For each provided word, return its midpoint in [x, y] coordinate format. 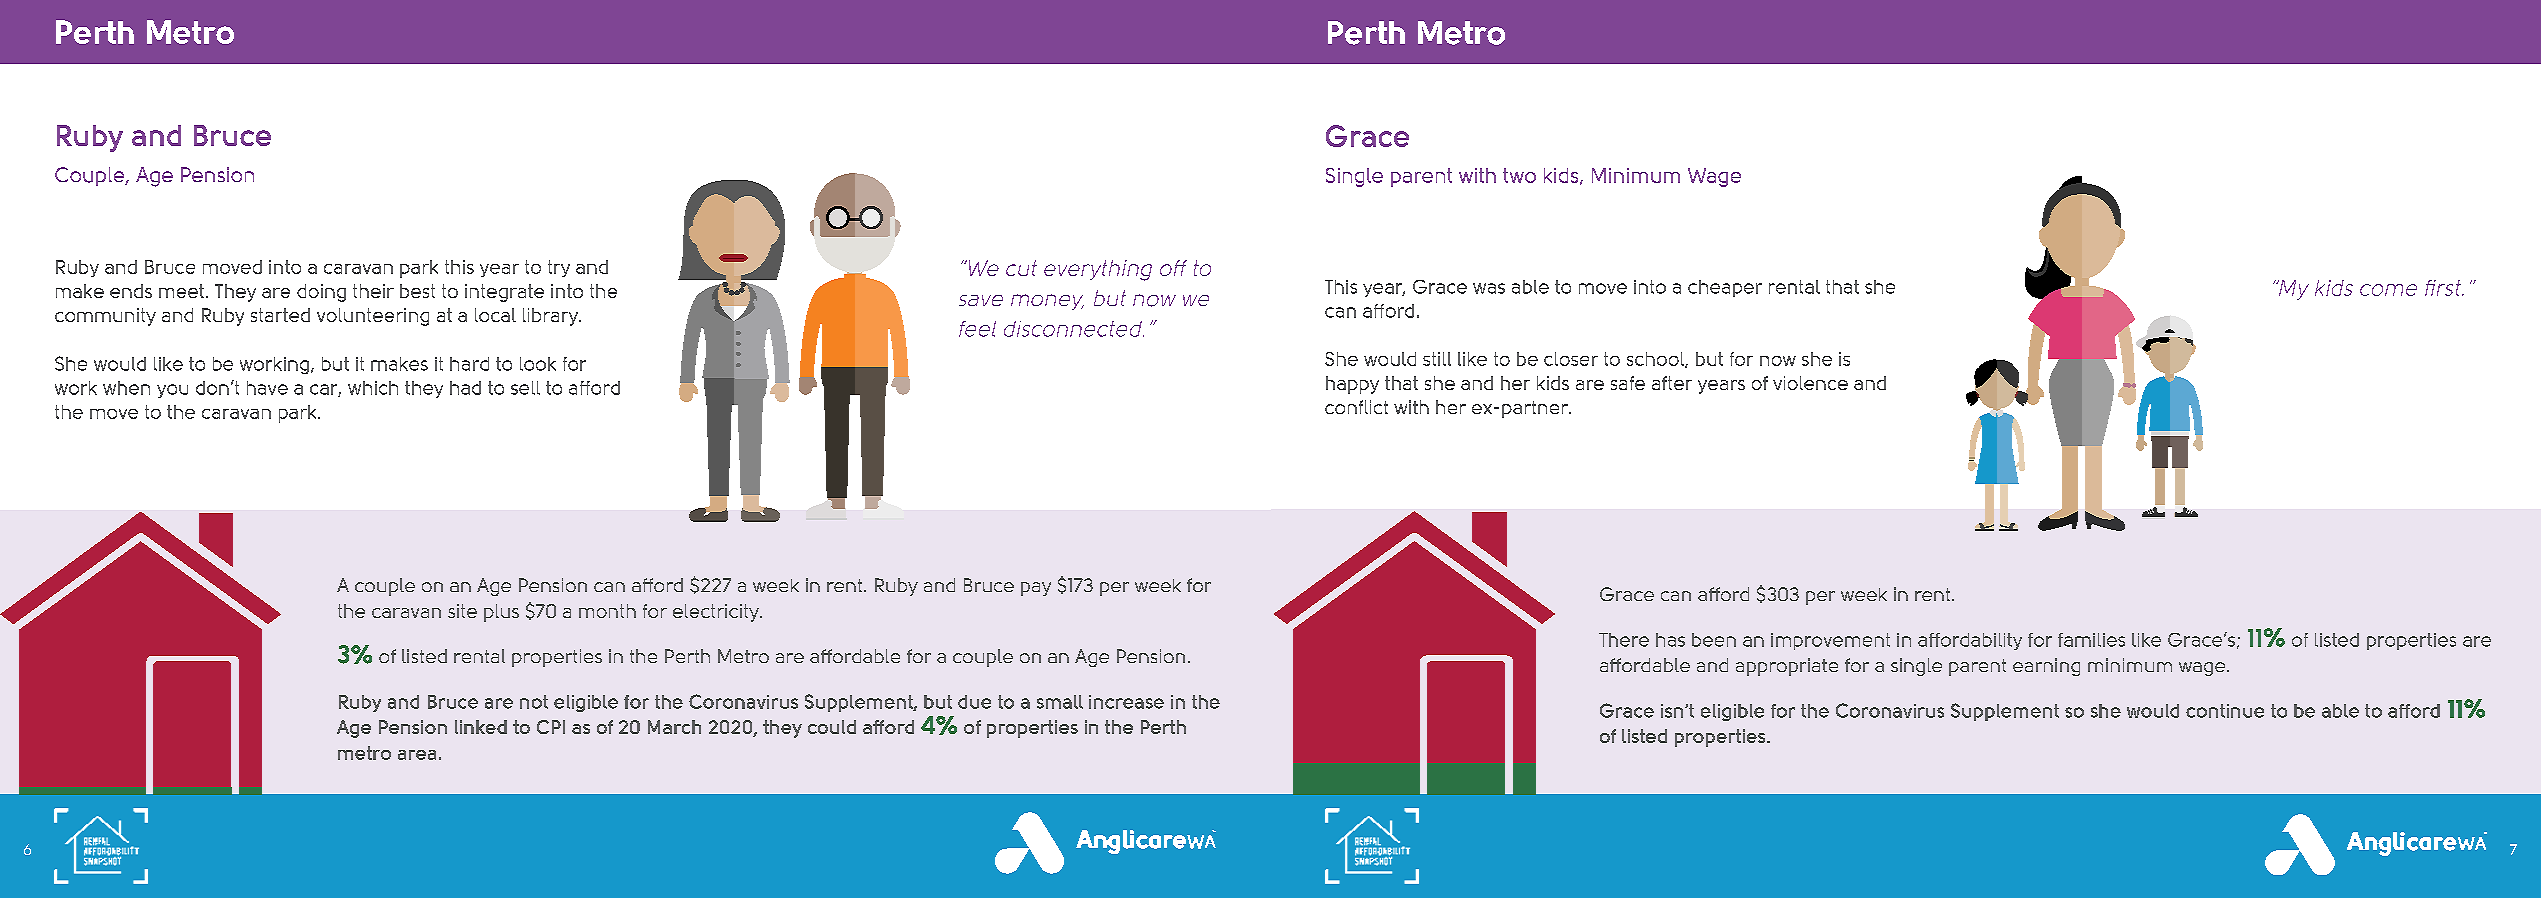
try [559, 268]
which [373, 388]
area [417, 755]
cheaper [1725, 288]
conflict [1356, 407]
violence [1810, 383]
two [1519, 175]
